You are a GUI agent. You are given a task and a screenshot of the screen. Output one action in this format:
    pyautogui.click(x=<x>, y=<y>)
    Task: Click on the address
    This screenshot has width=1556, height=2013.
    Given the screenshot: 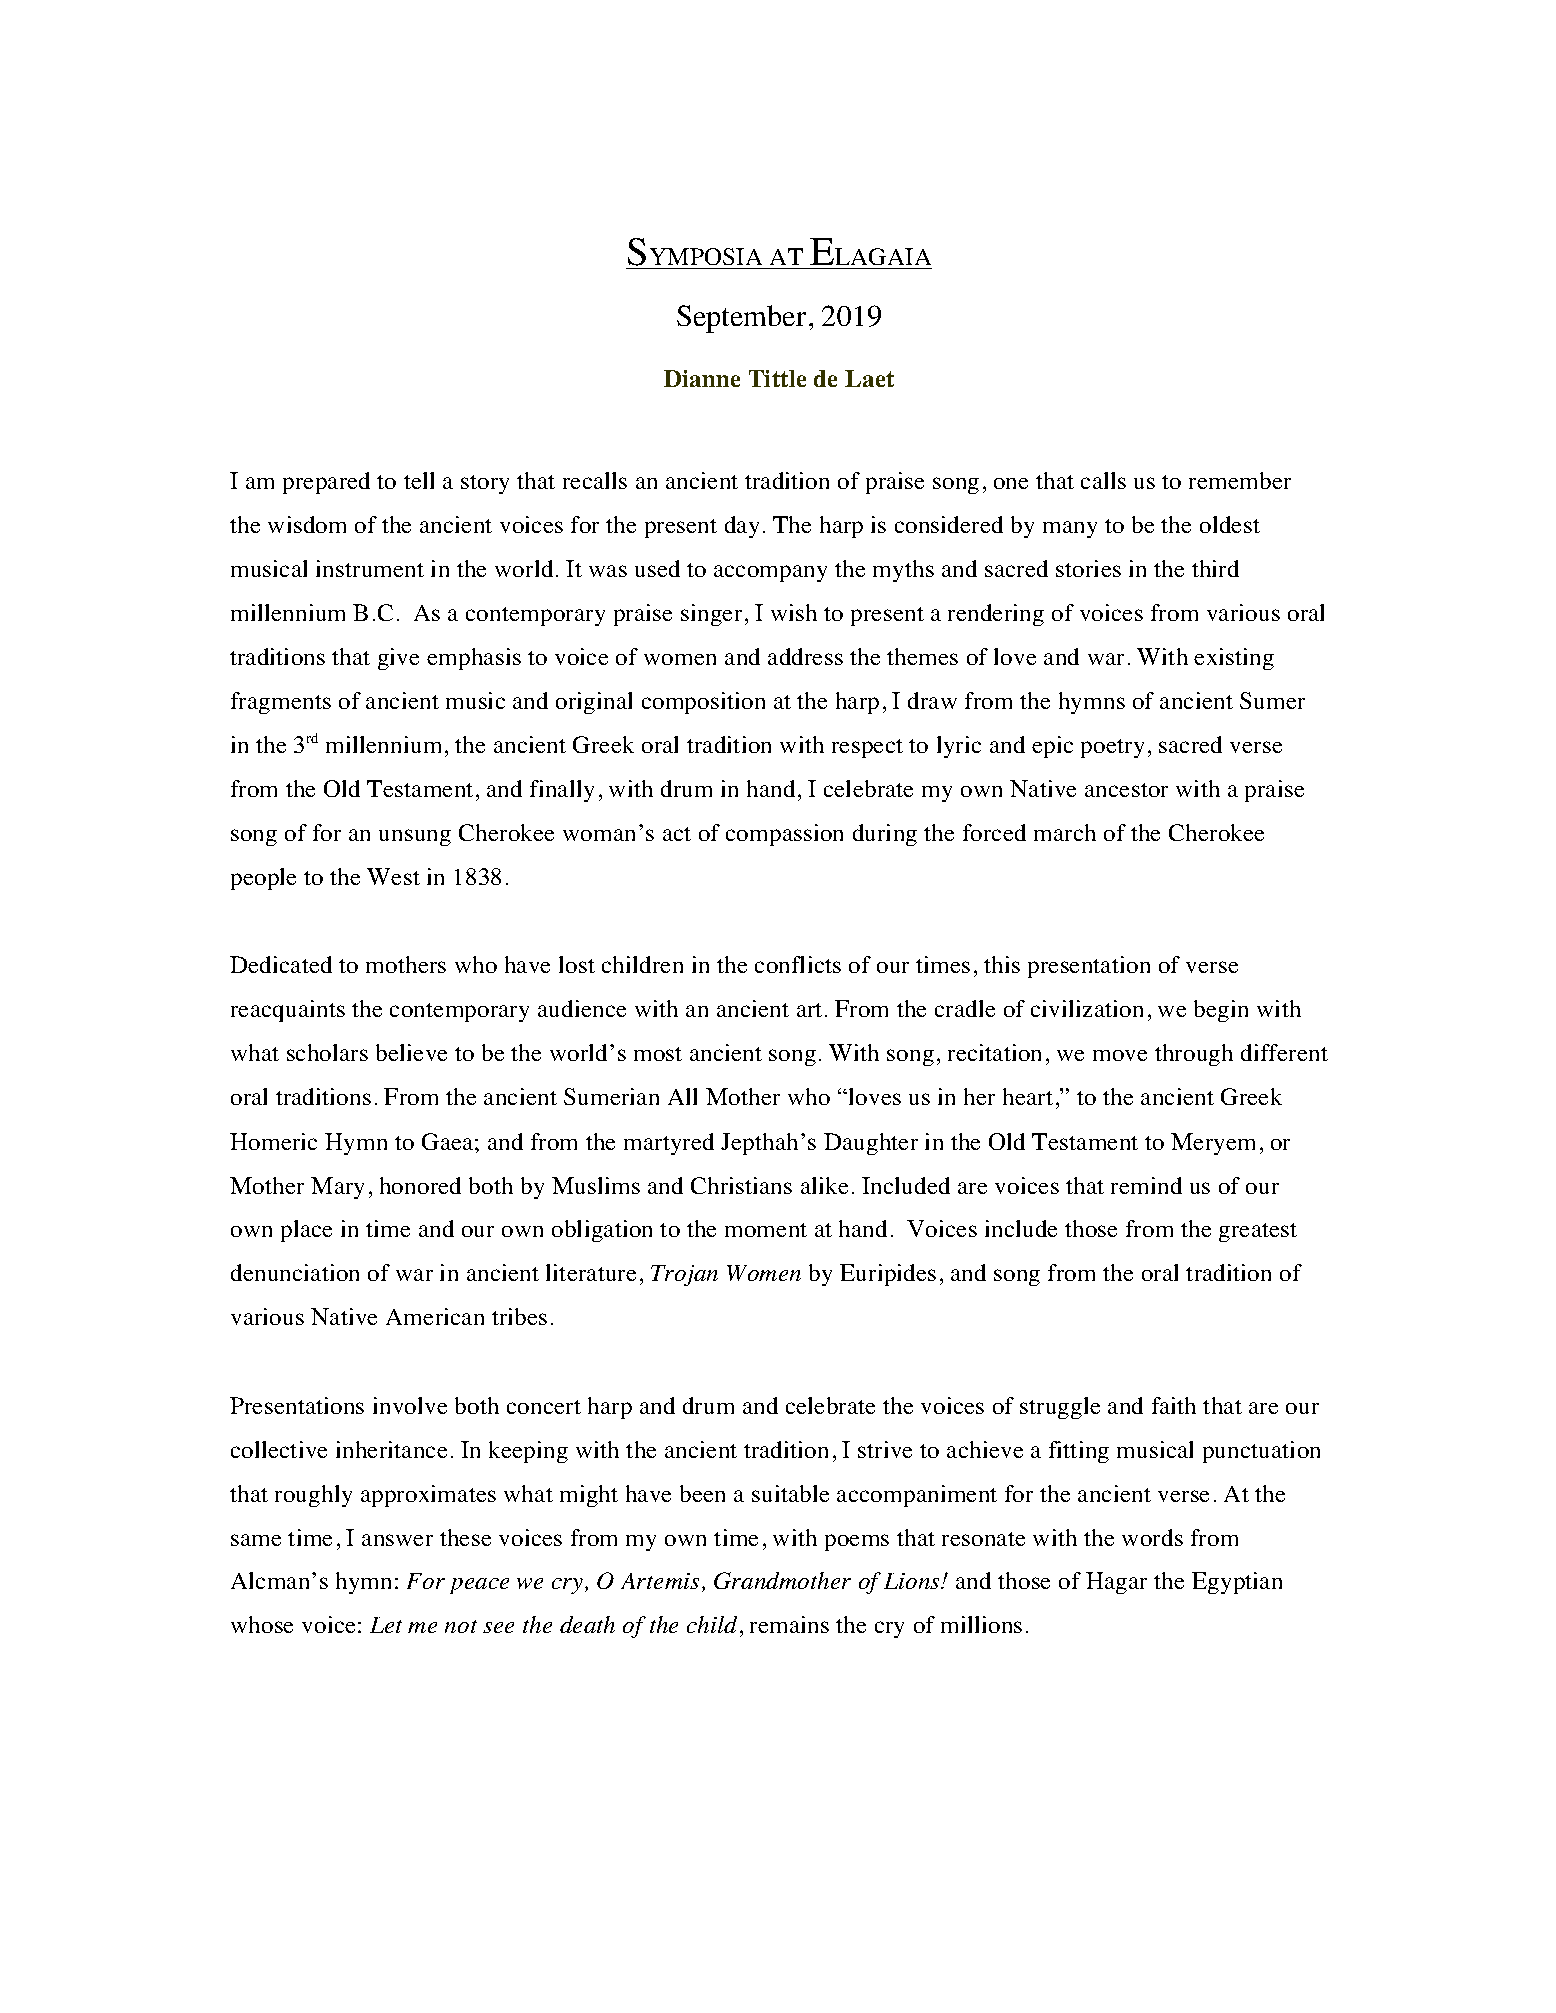 What is the action you would take?
    pyautogui.click(x=805, y=656)
